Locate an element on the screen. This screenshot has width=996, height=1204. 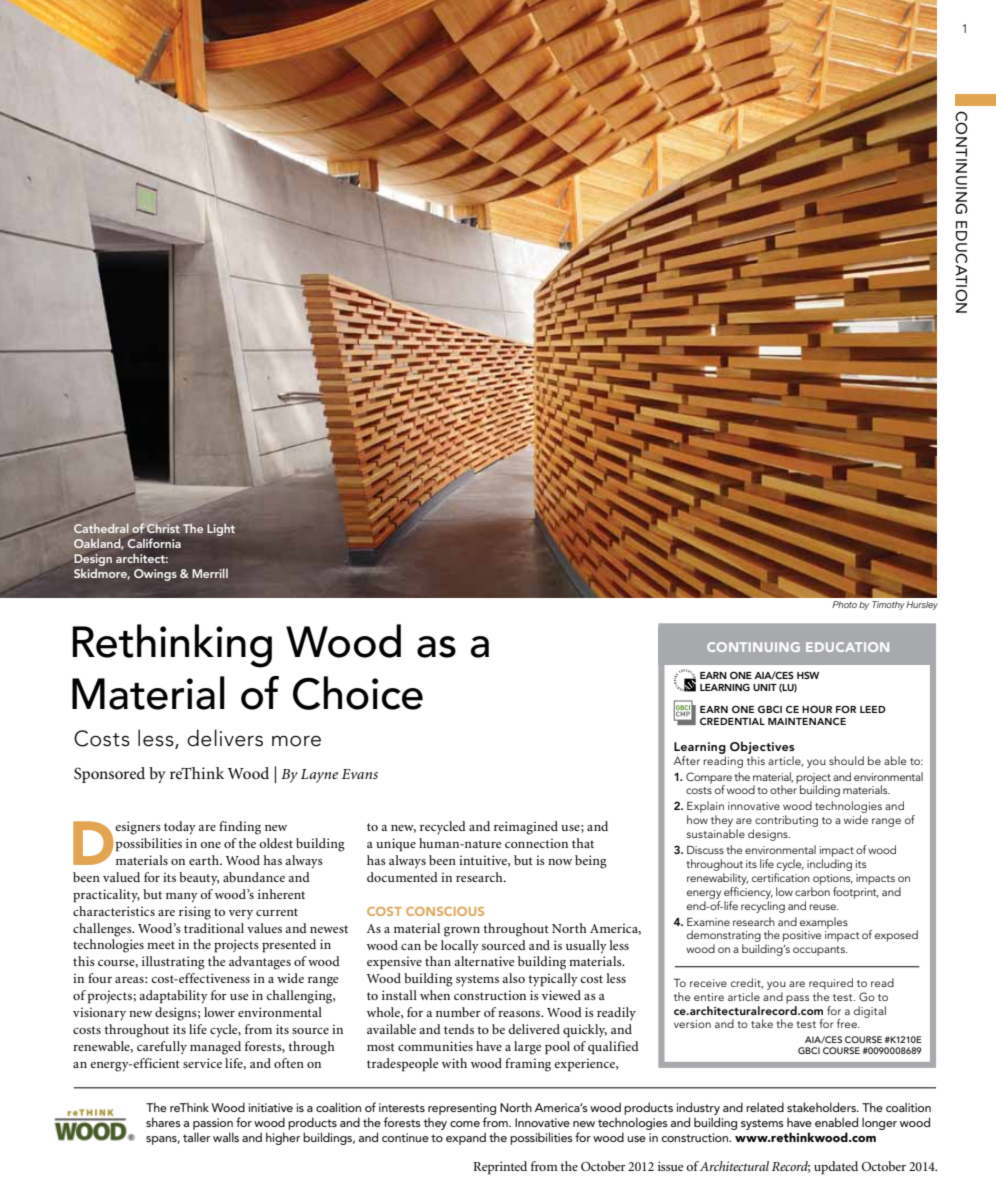
Light is located at coordinates (221, 529).
